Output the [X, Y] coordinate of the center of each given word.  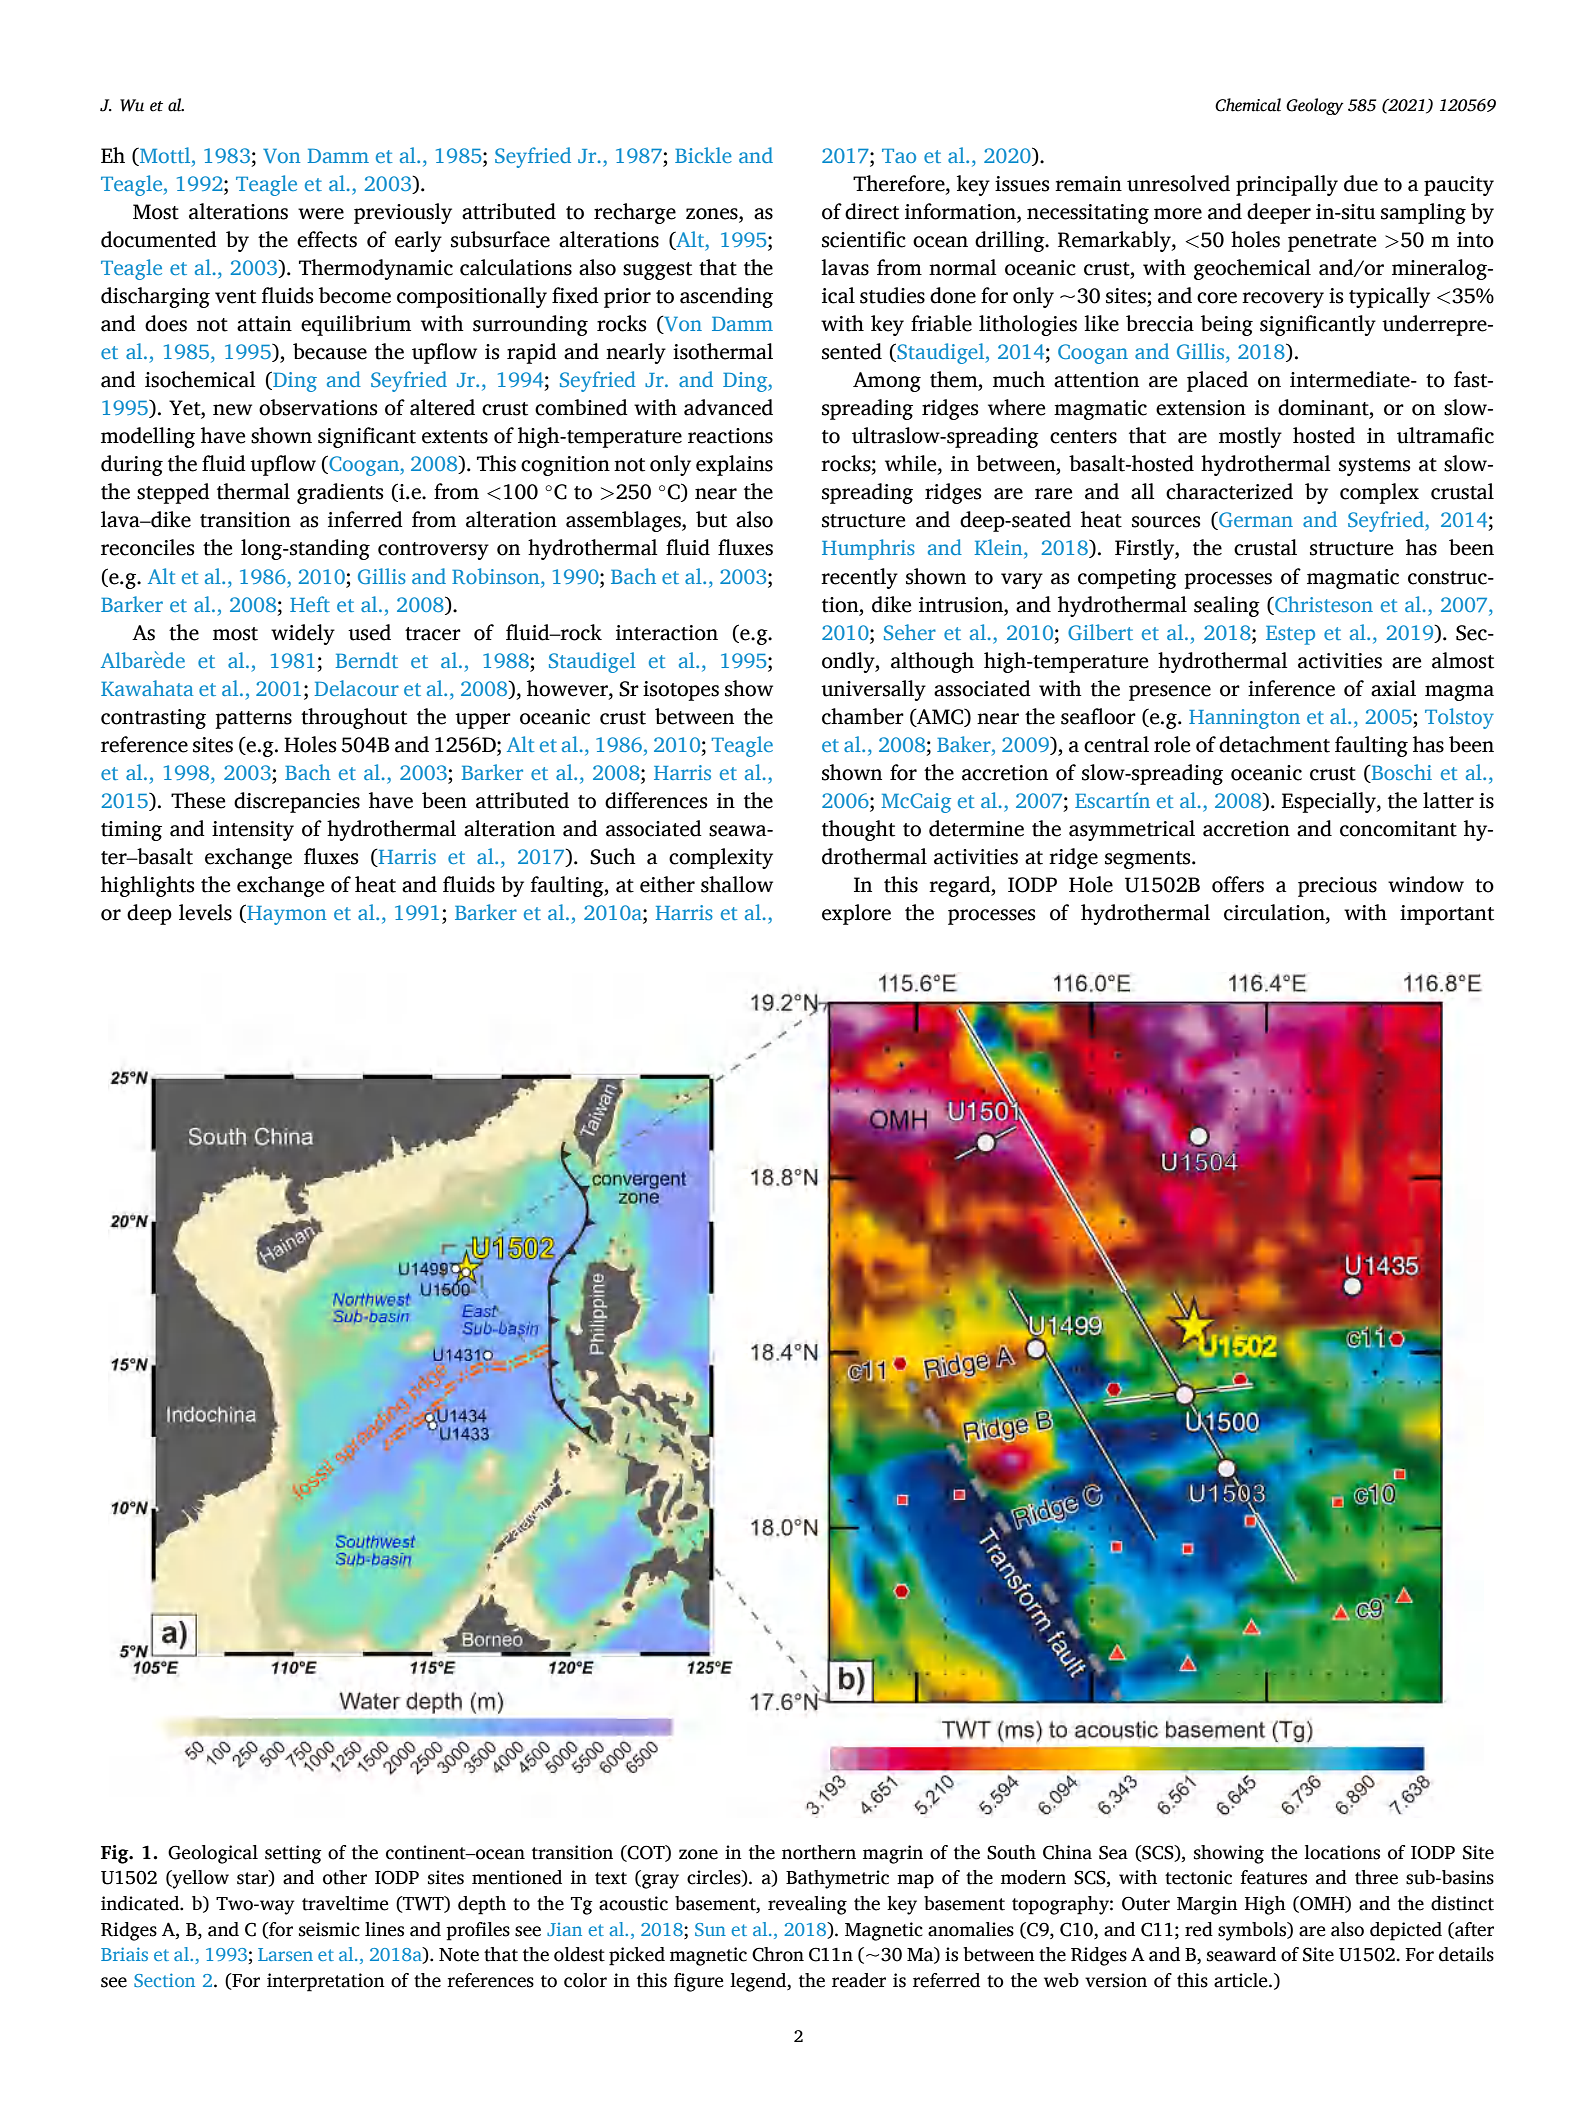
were [321, 214]
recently [859, 578]
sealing [1227, 606]
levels [205, 912]
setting [293, 1854]
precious [1337, 887]
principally [1287, 185]
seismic [329, 1929]
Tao [899, 156]
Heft [310, 604]
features [1273, 1877]
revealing [807, 1905]
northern [819, 1852]
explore [856, 914]
